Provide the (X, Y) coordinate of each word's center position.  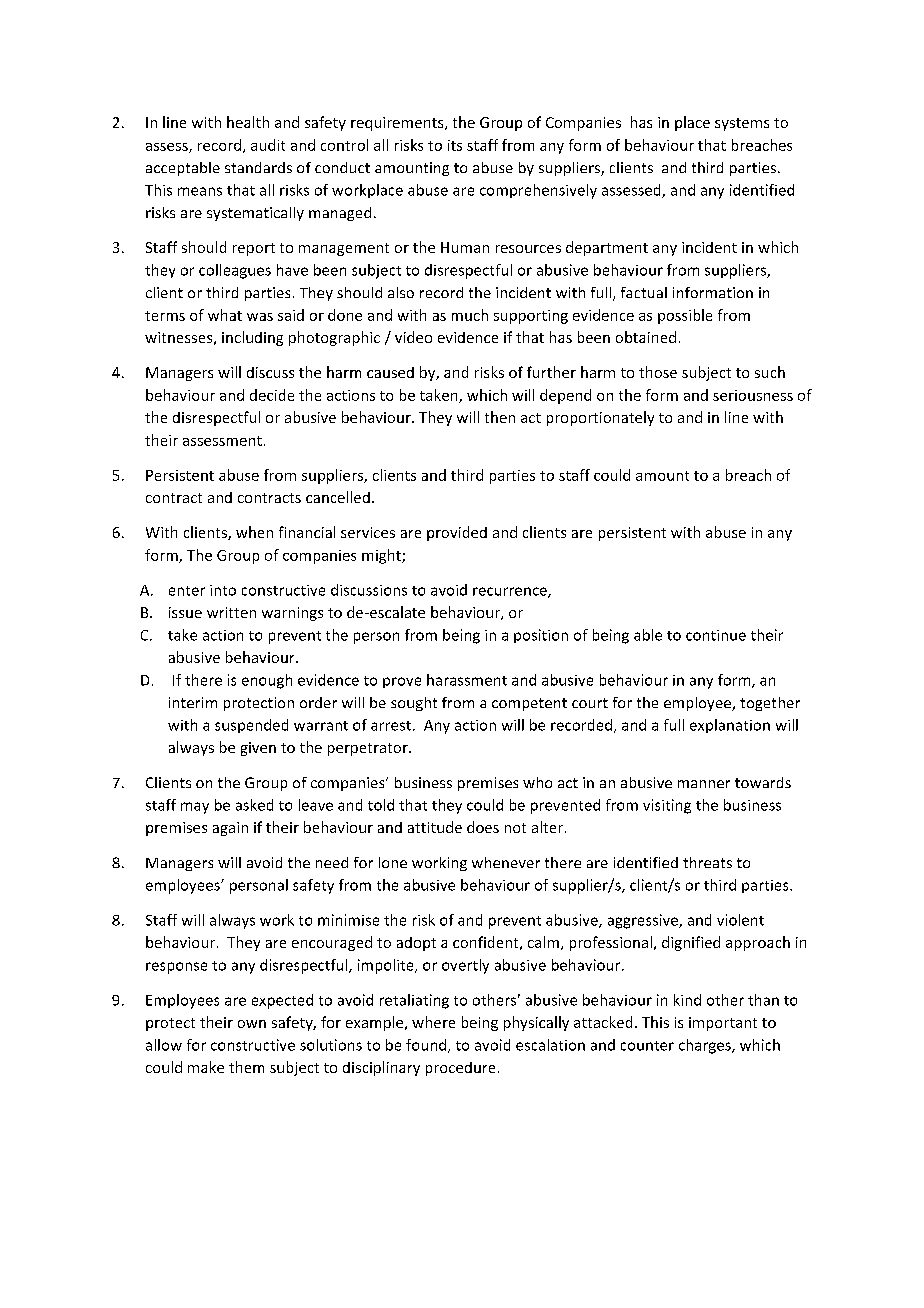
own (252, 1024)
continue (716, 635)
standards (258, 167)
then (500, 417)
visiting (667, 806)
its (455, 145)
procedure (460, 1069)
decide (272, 395)
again (230, 829)
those (658, 372)
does (483, 827)
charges (706, 1046)
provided (457, 533)
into (223, 590)
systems (742, 124)
